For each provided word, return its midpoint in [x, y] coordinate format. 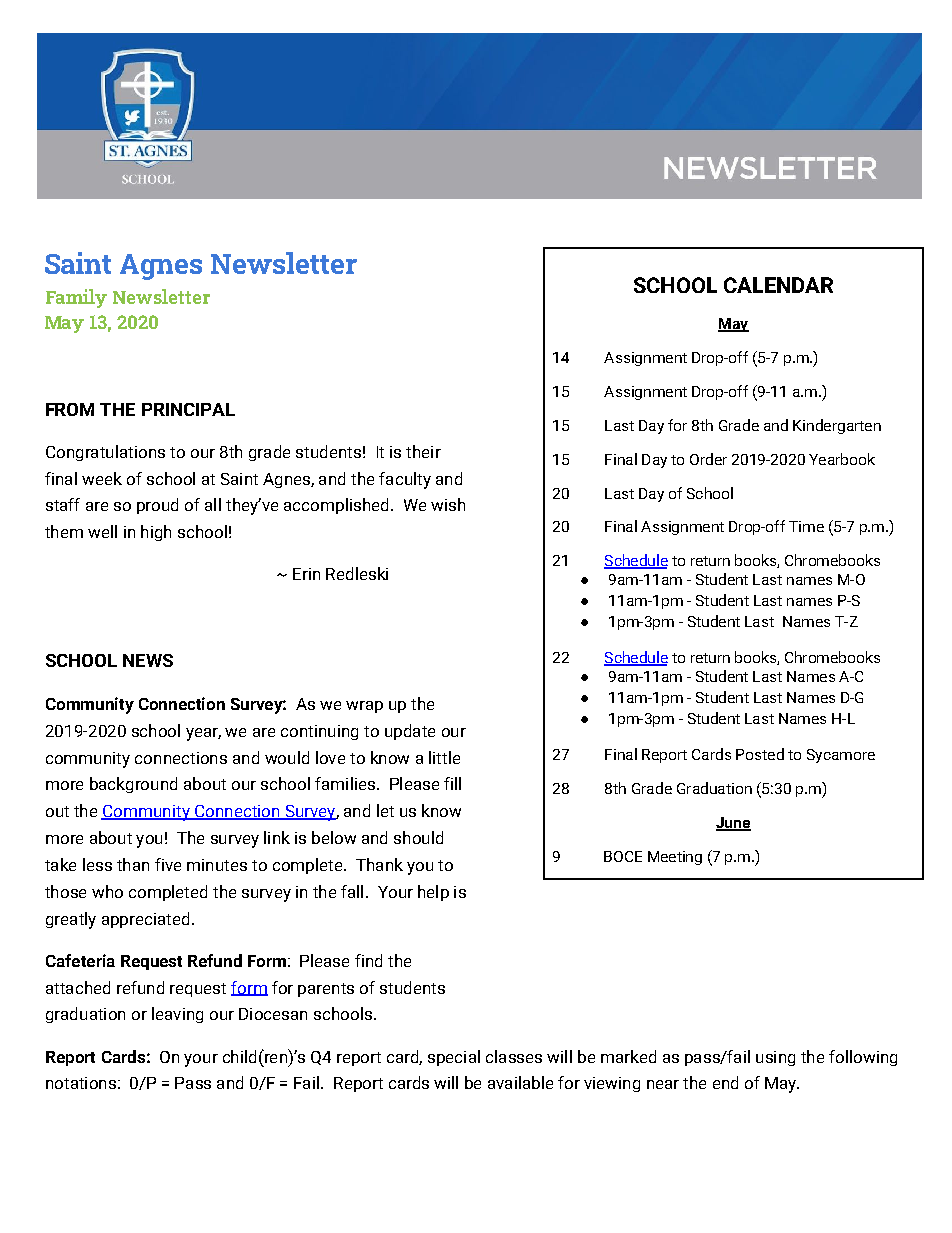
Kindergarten [837, 426]
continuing [319, 732]
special [454, 1058]
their [423, 451]
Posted [760, 754]
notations [81, 1083]
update [410, 732]
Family [76, 298]
